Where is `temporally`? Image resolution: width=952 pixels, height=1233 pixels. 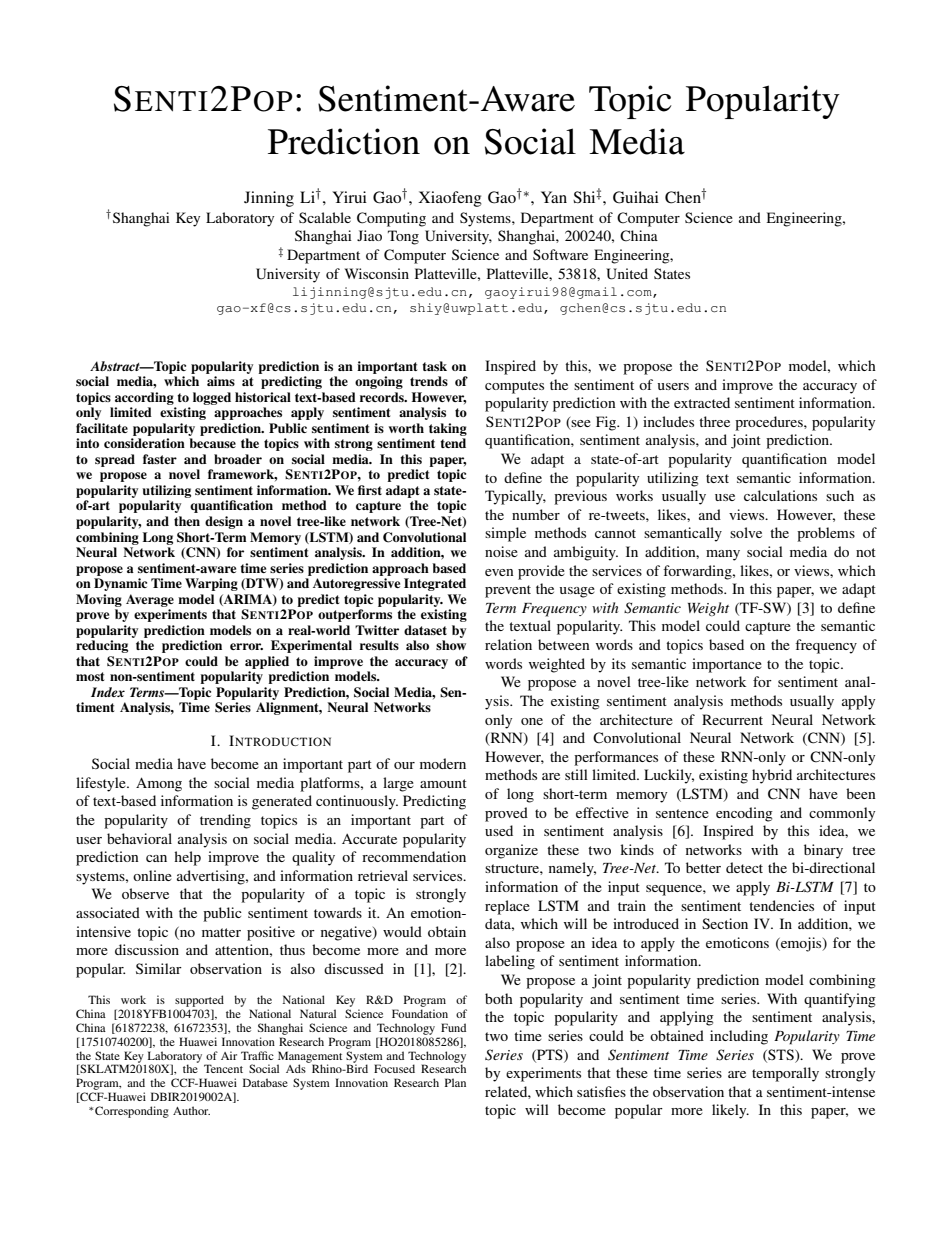
temporally is located at coordinates (785, 1074).
